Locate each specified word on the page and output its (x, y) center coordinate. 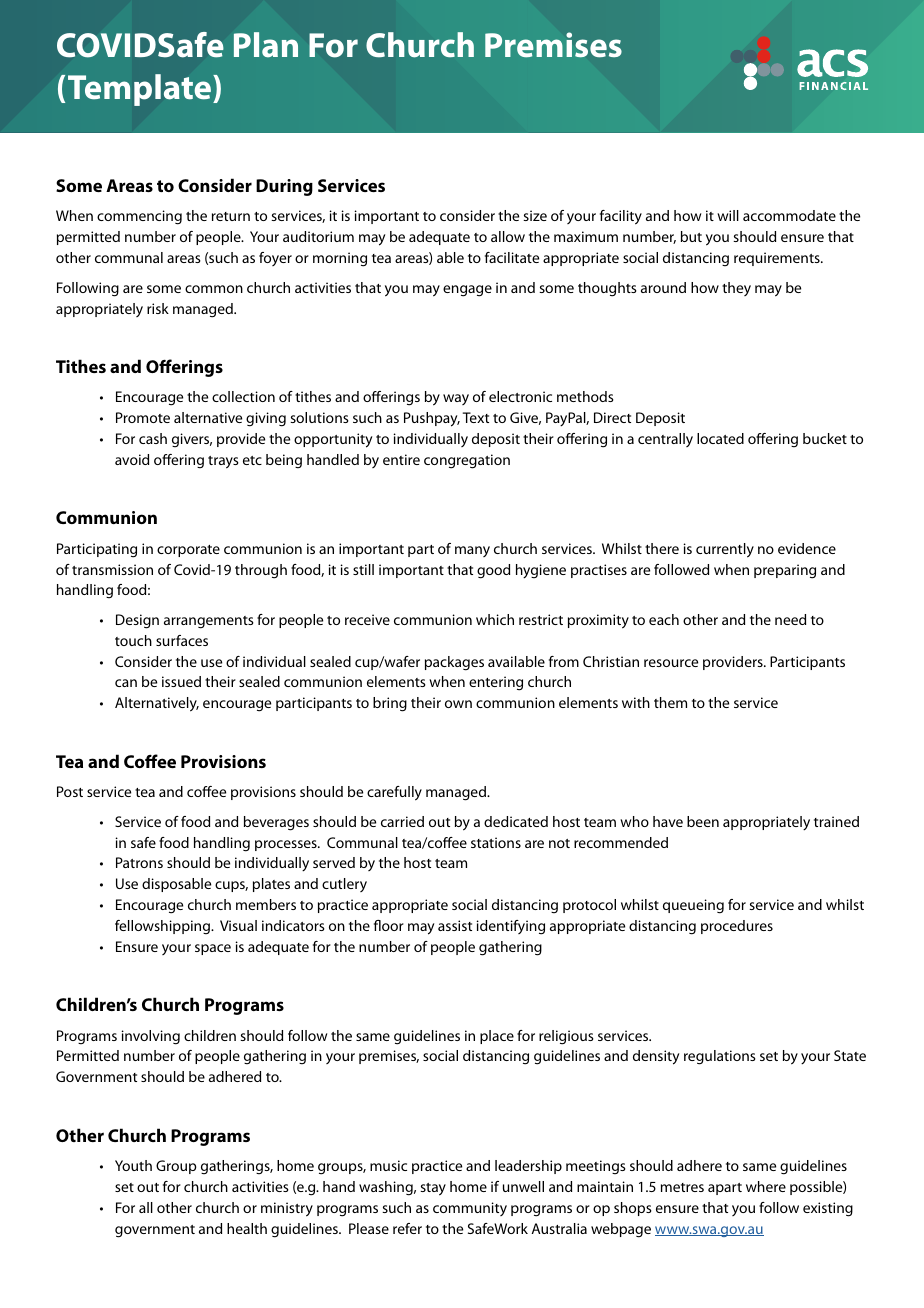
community (470, 1209)
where (766, 1186)
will (728, 215)
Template (141, 90)
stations (496, 842)
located (720, 438)
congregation (467, 461)
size (535, 215)
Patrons (139, 862)
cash (153, 438)
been (703, 821)
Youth (133, 1165)
